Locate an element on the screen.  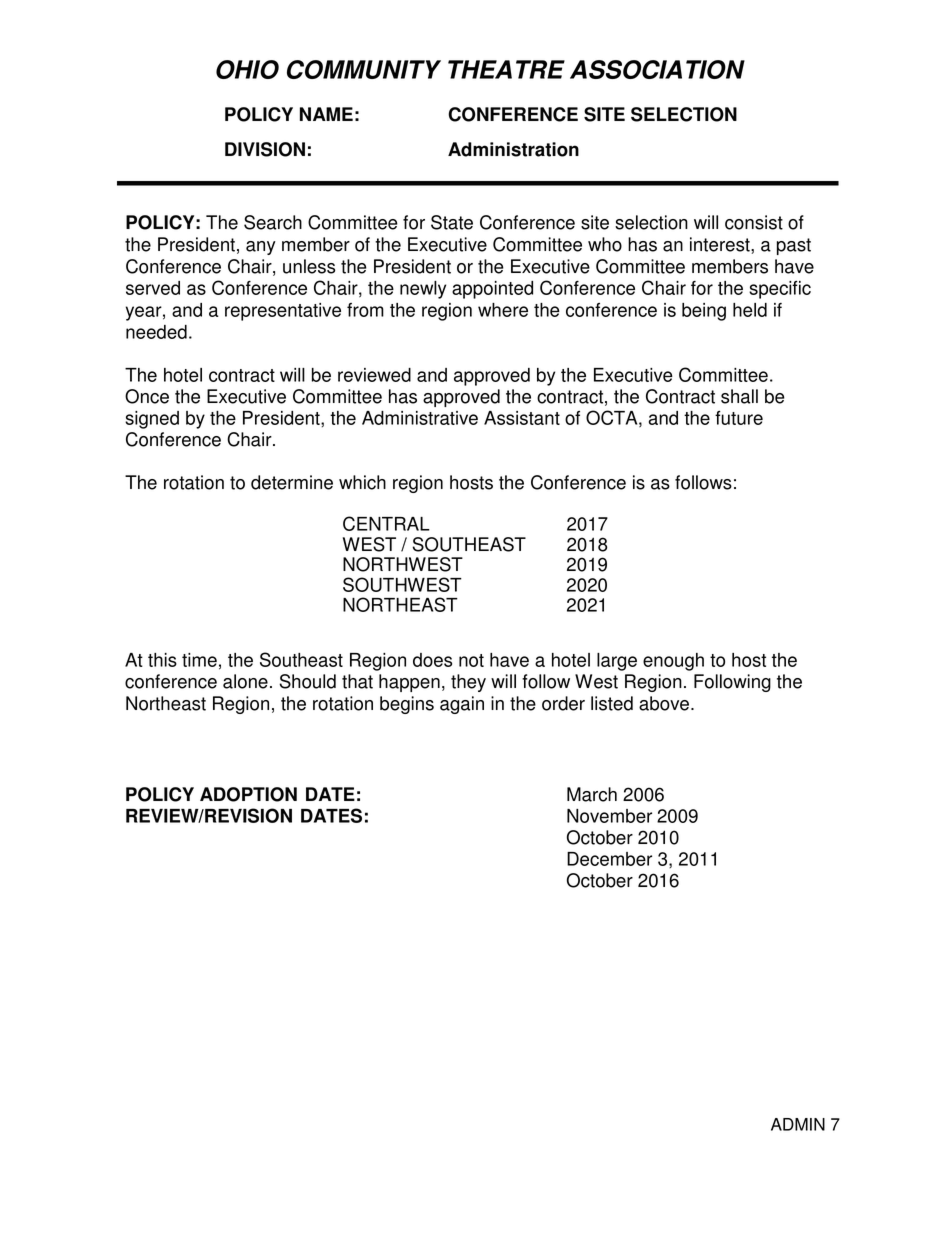
ASSOCIATION is located at coordinates (657, 69).
